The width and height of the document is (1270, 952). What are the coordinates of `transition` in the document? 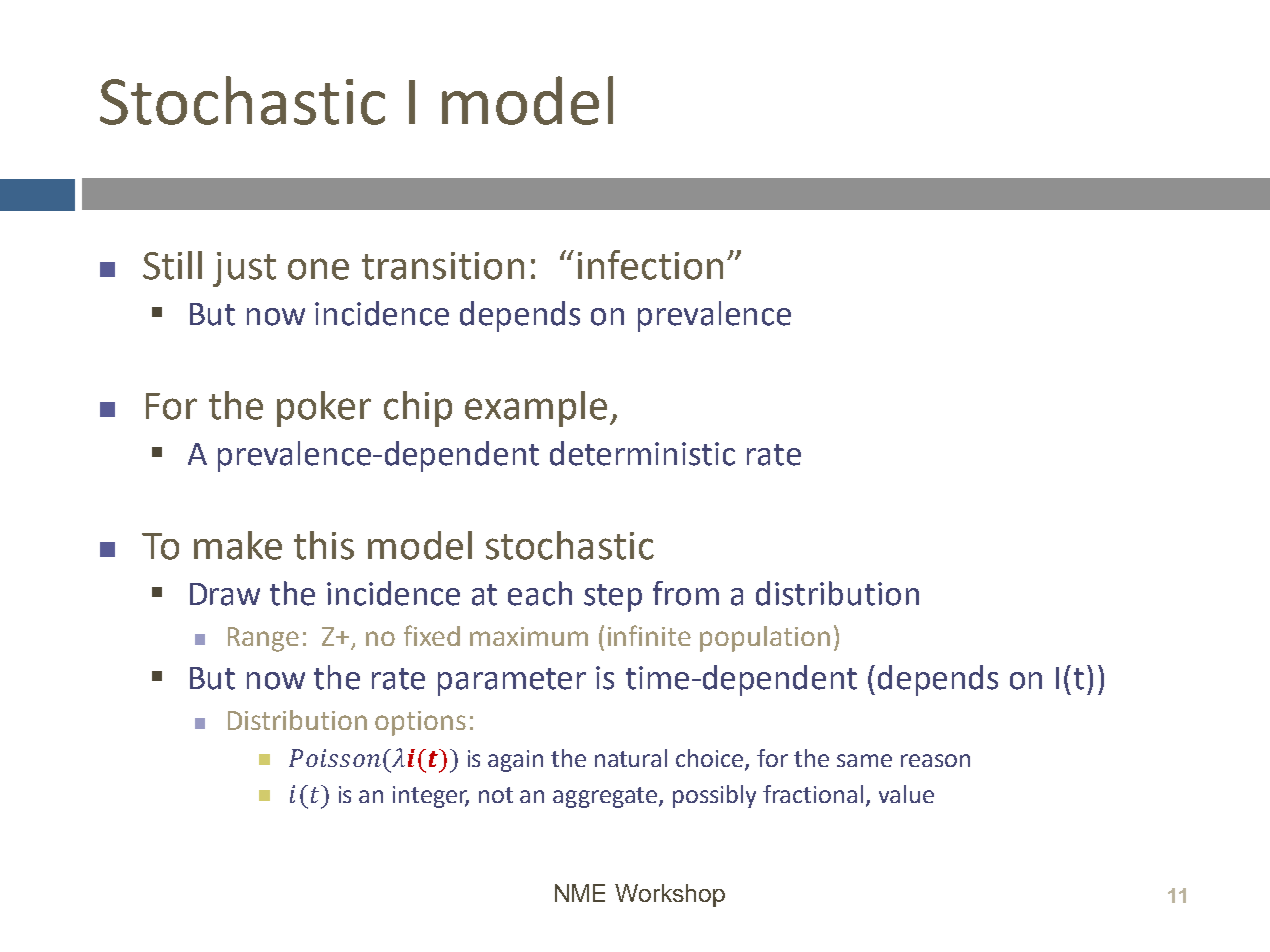 It's located at (443, 266).
